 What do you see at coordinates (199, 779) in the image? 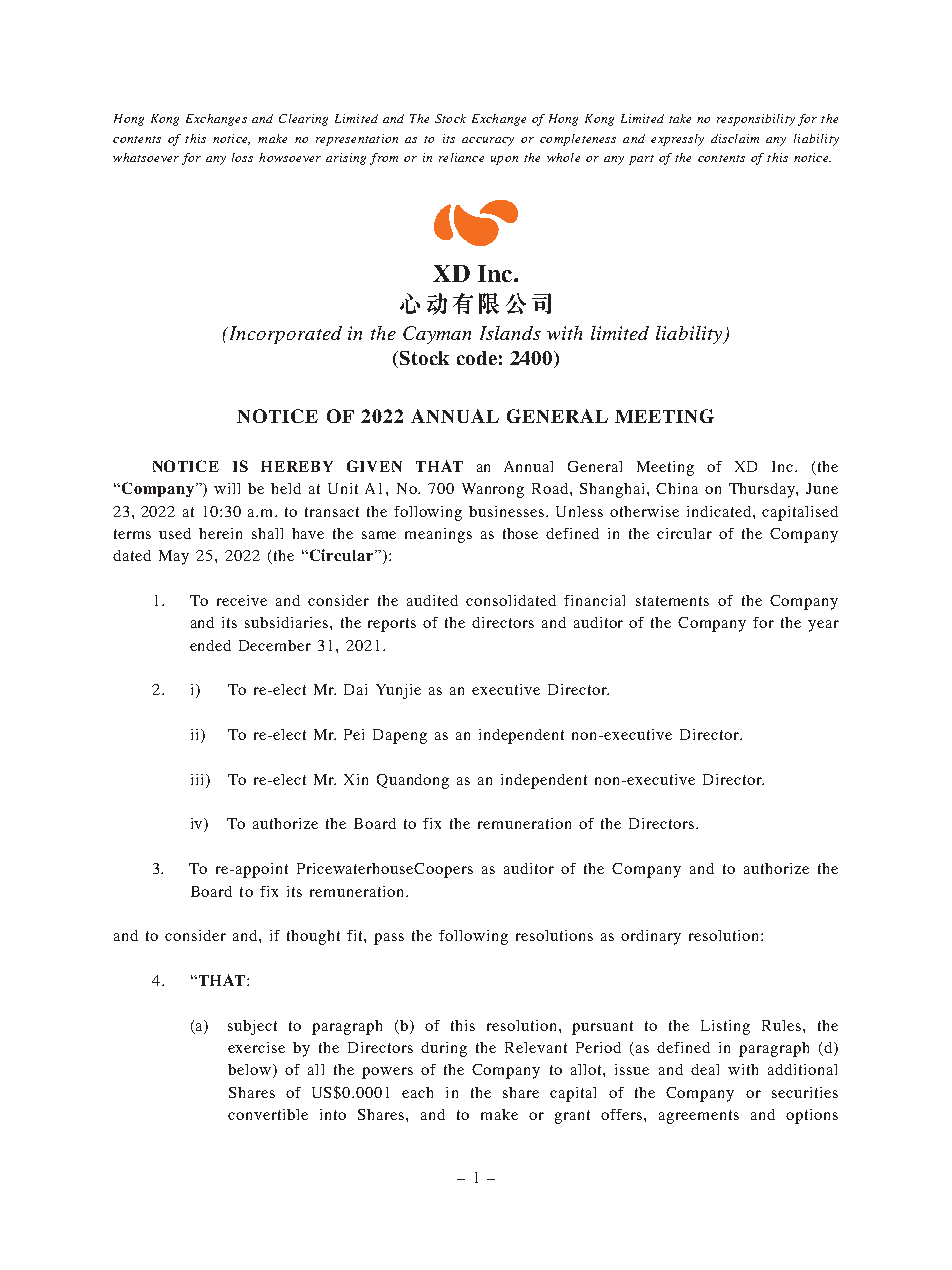
I see `iii` at bounding box center [199, 779].
